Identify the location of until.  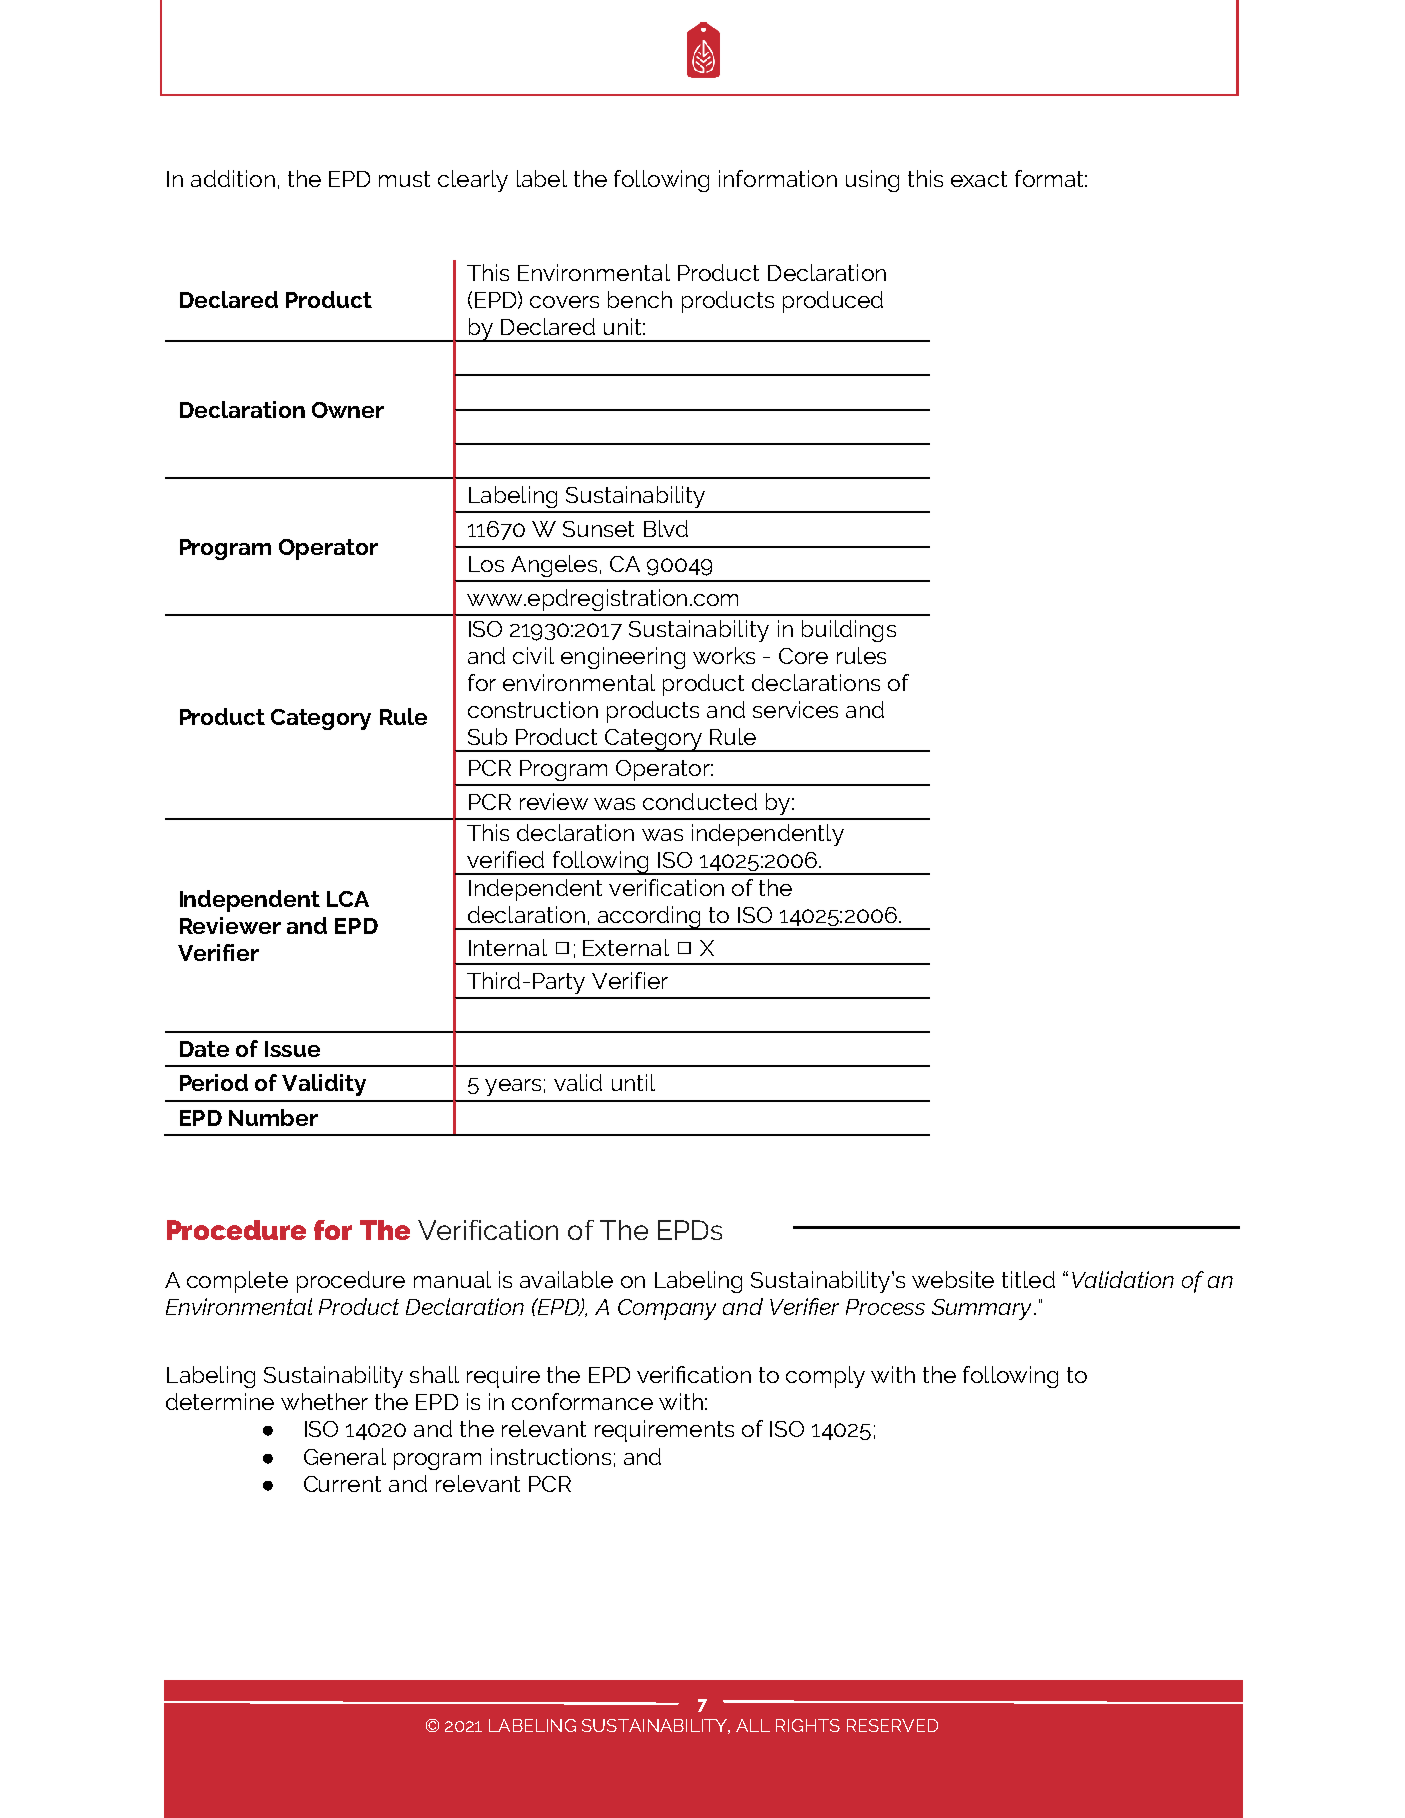
(633, 1082).
